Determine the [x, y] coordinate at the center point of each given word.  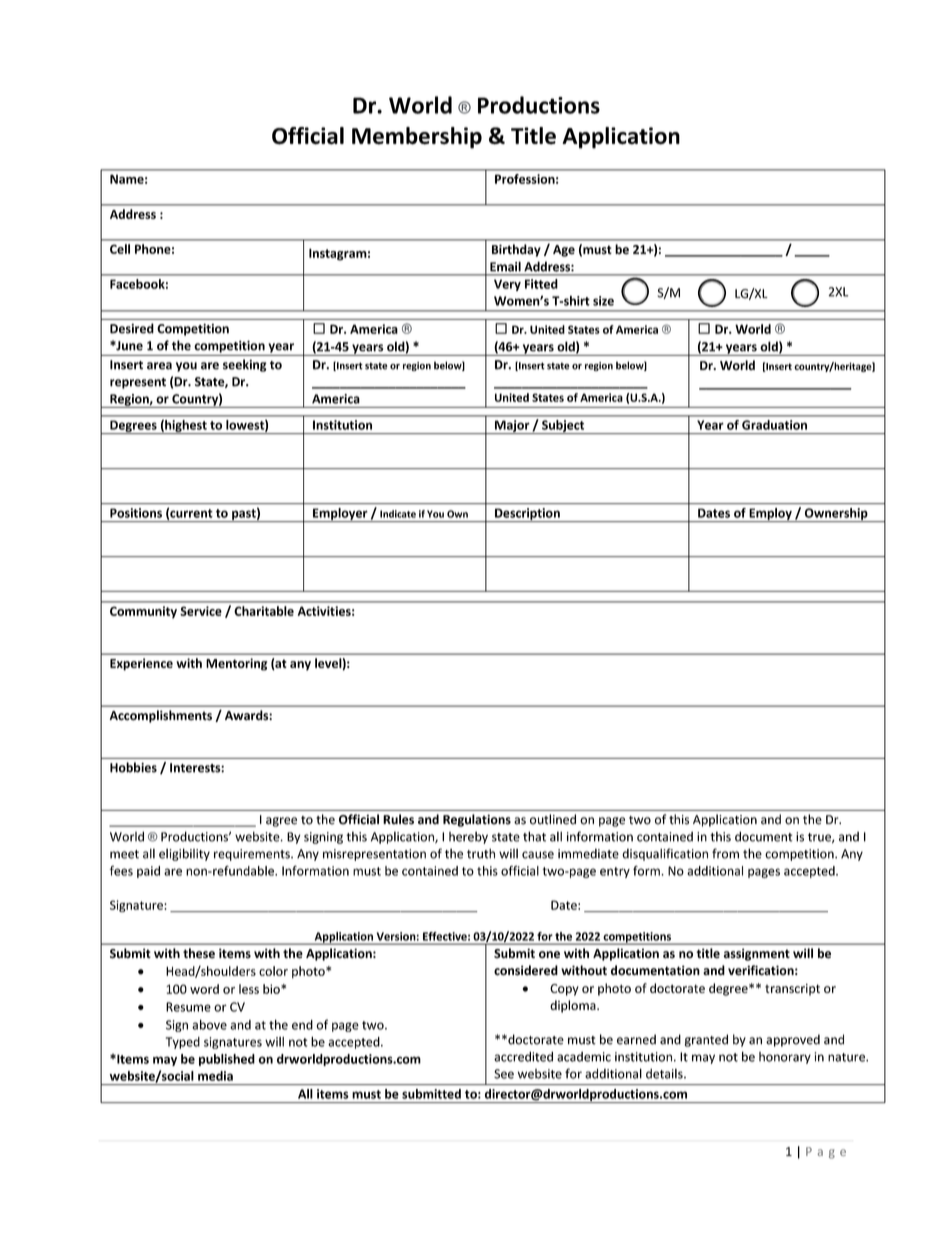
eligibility [184, 854]
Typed [183, 1043]
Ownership [836, 515]
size [603, 301]
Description [527, 515]
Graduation [774, 425]
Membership [417, 138]
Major [512, 427]
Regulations [477, 820]
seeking [245, 365]
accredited [523, 1056]
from [725, 853]
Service [201, 611]
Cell [120, 249]
